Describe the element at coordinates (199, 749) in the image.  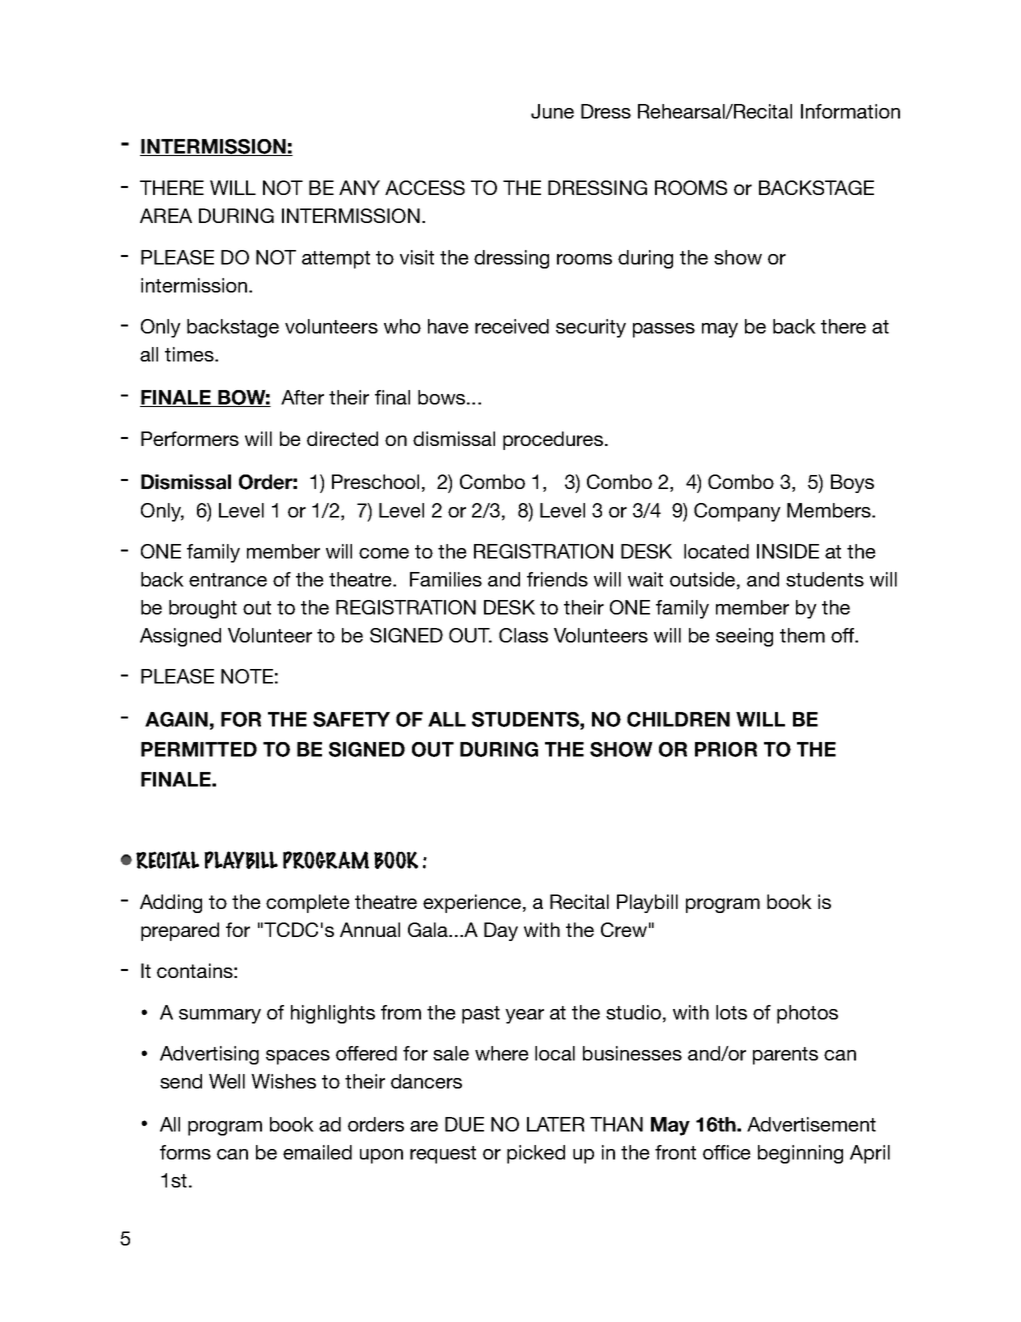
I see `PERMITTED` at that location.
